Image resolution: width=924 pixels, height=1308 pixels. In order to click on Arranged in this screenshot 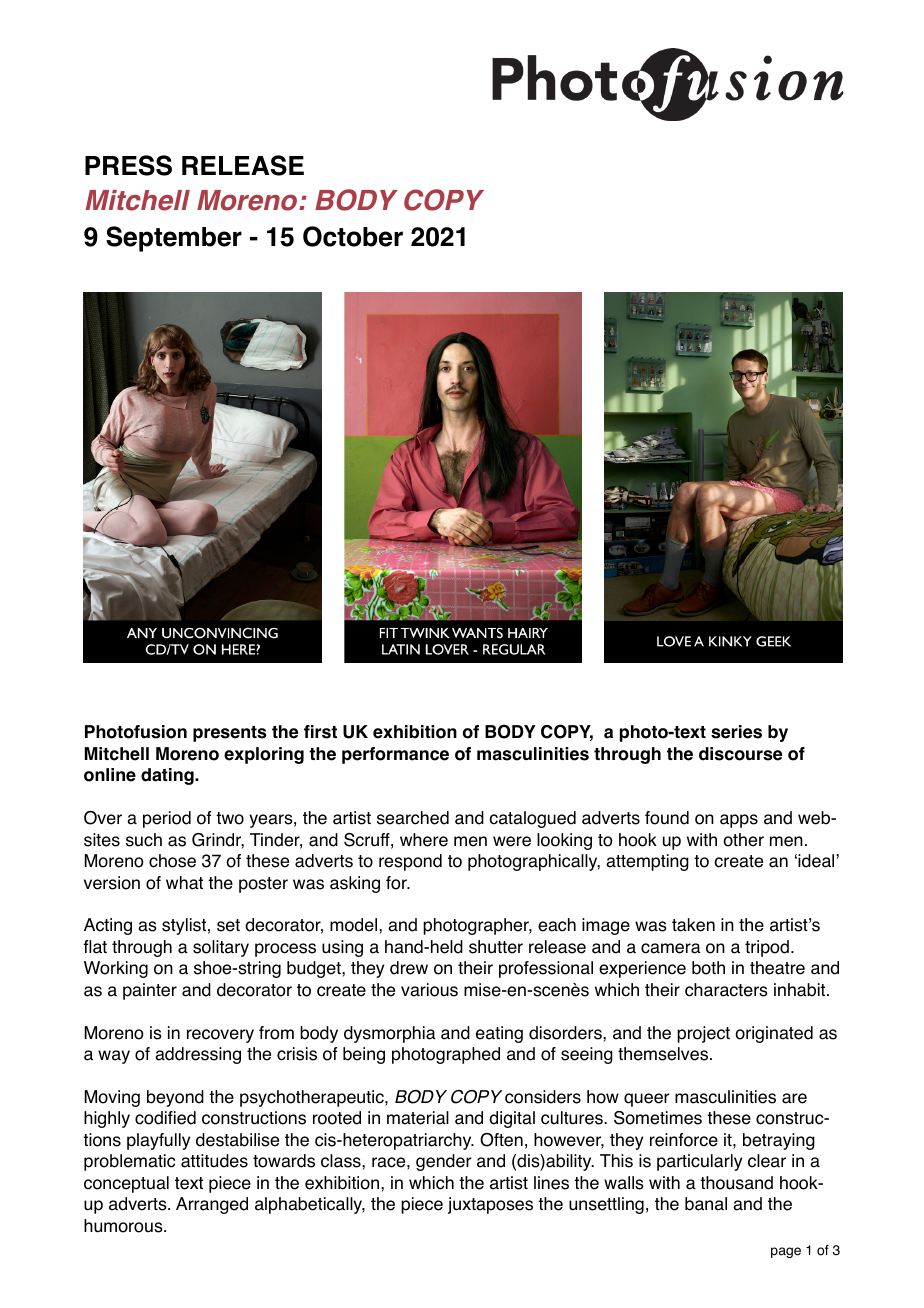, I will do `click(212, 1205)`.
